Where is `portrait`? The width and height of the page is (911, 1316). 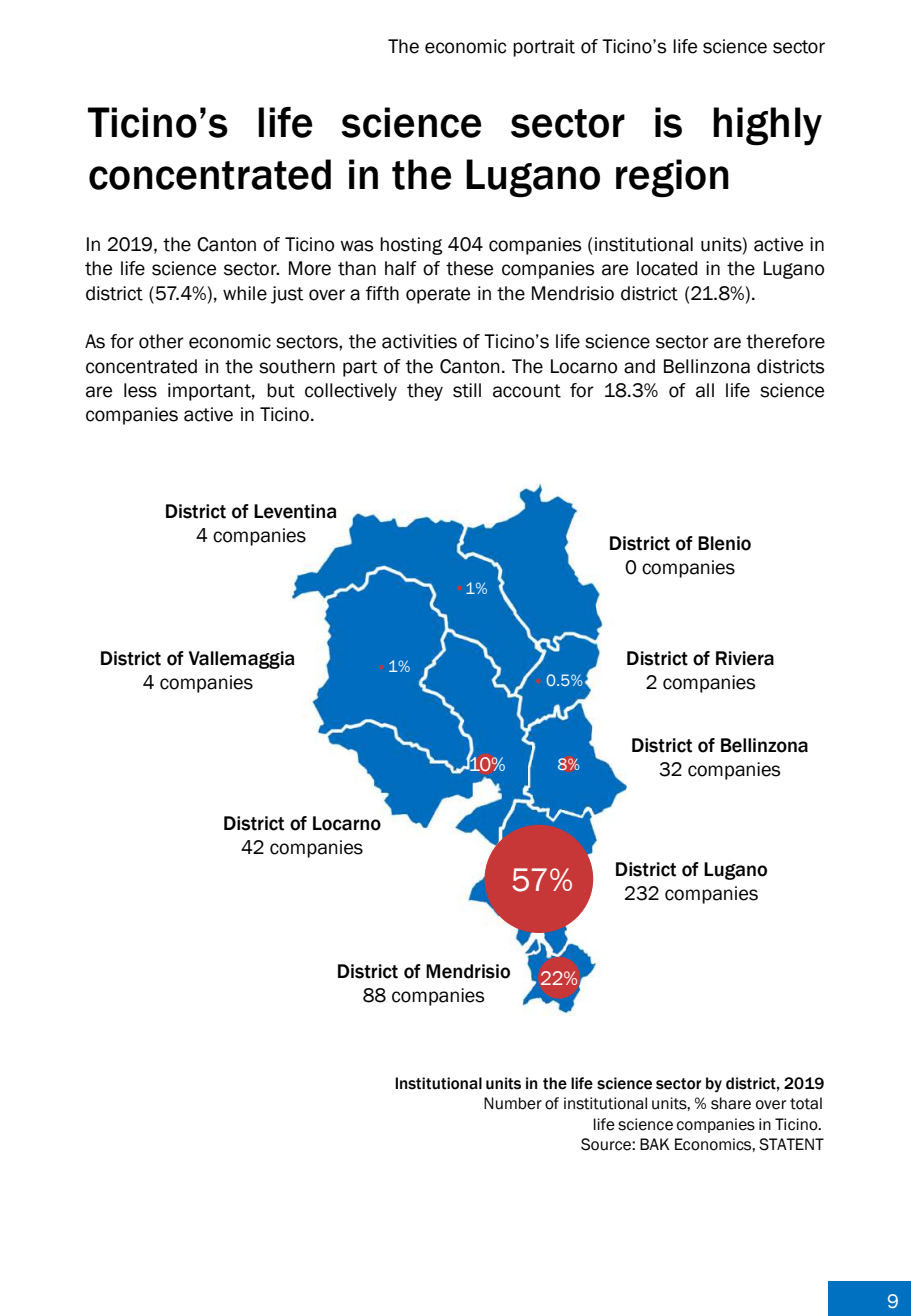
portrait is located at coordinates (544, 48).
